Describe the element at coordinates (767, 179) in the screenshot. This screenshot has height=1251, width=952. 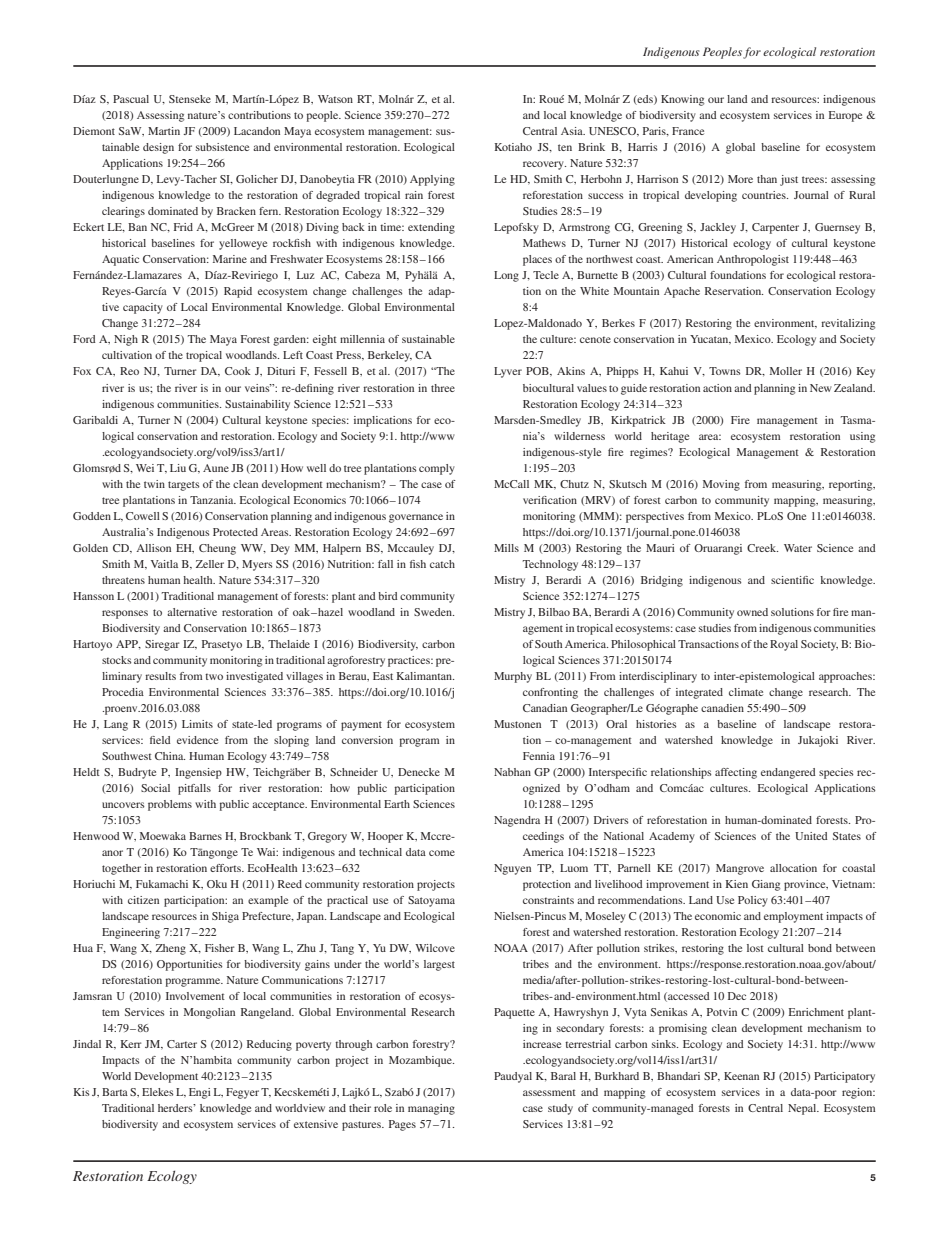
I see `than` at that location.
